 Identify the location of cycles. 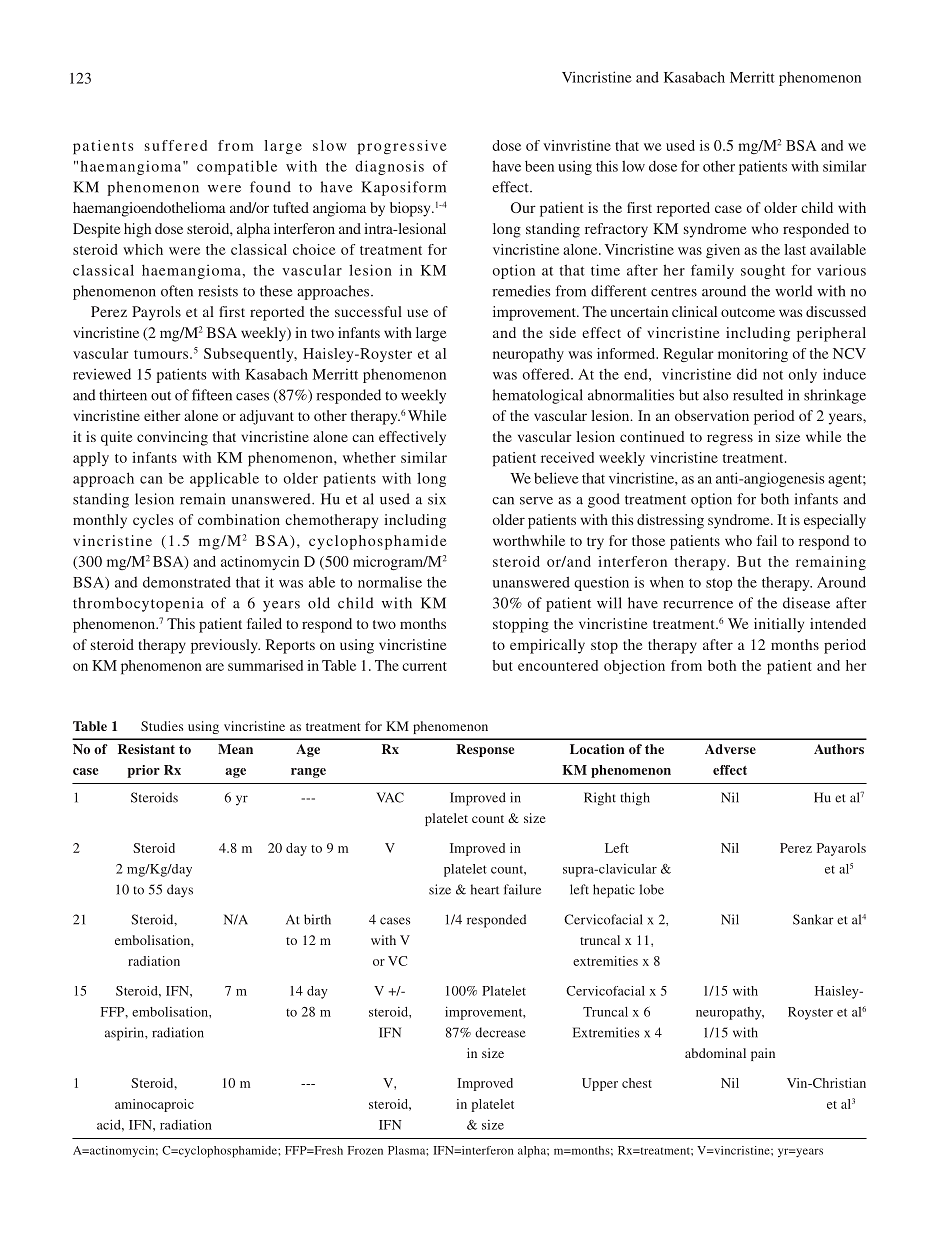
(153, 521).
